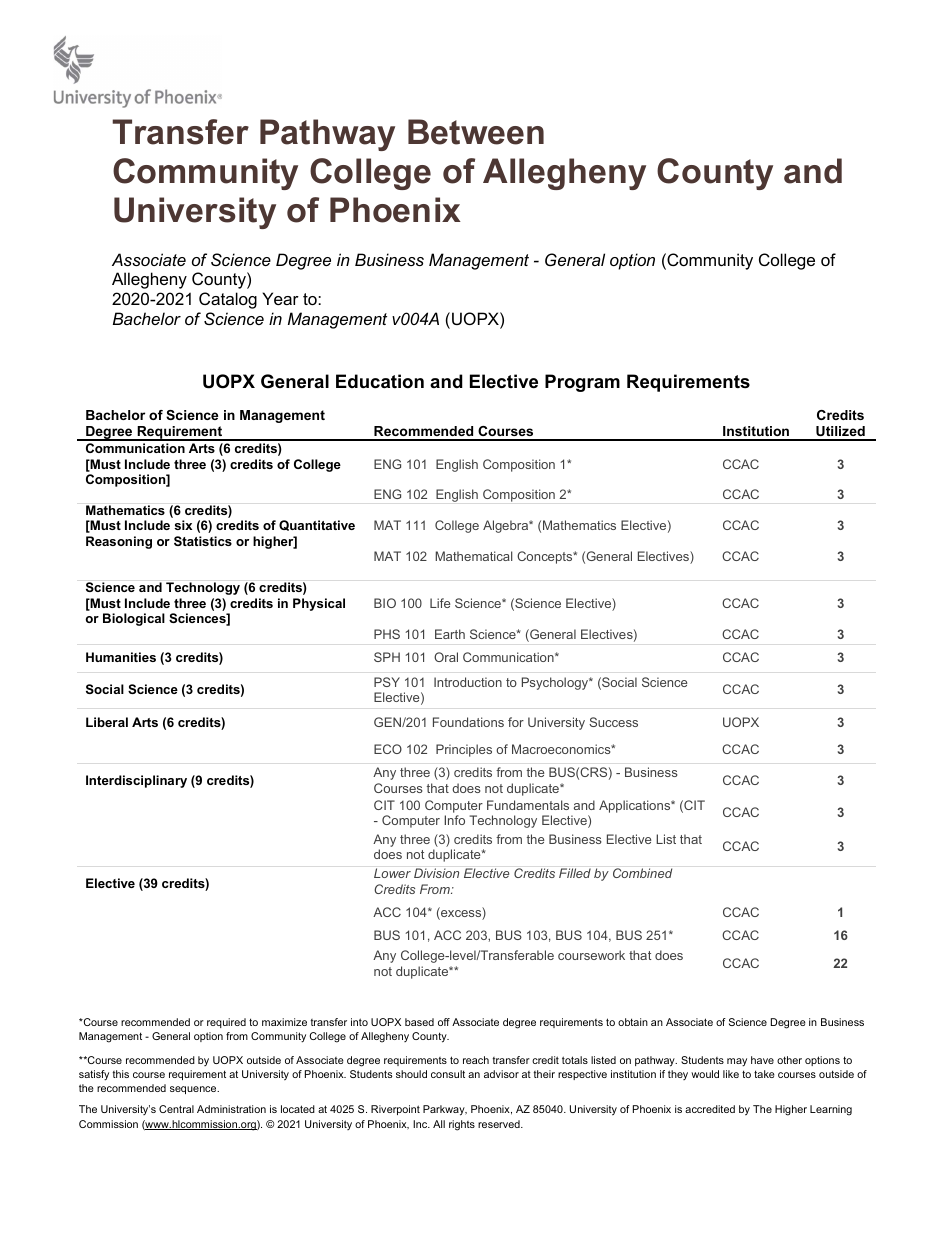 This screenshot has height=1233, width=952. What do you see at coordinates (473, 556) in the screenshot?
I see `Mathematical` at bounding box center [473, 556].
